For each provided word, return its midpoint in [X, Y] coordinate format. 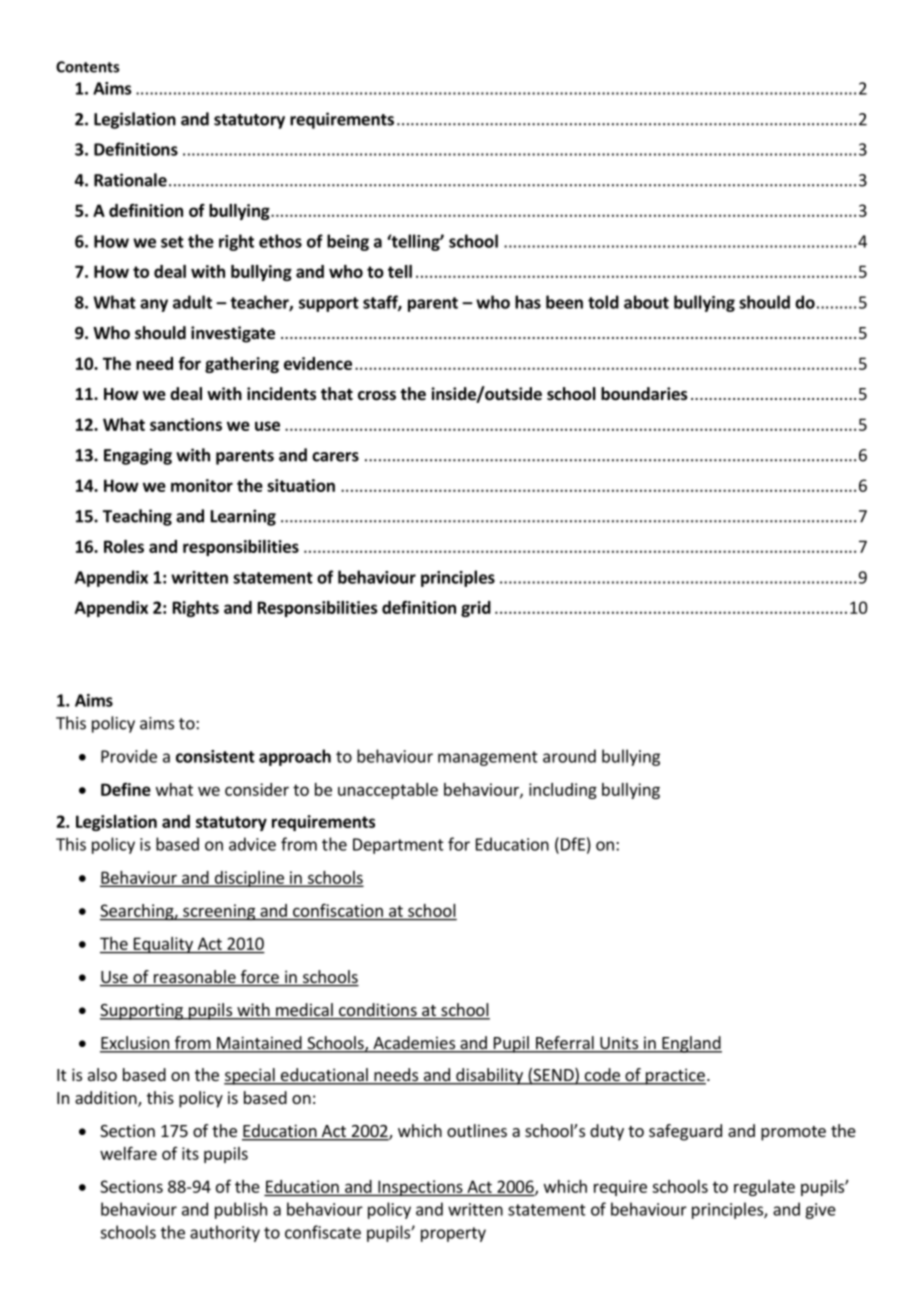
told [603, 302]
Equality [163, 945]
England [691, 1044]
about [646, 302]
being [348, 242]
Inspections [420, 1188]
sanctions [186, 424]
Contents [87, 67]
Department [398, 846]
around [569, 756]
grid [476, 609]
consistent [215, 756]
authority [225, 1233]
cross [377, 396]
